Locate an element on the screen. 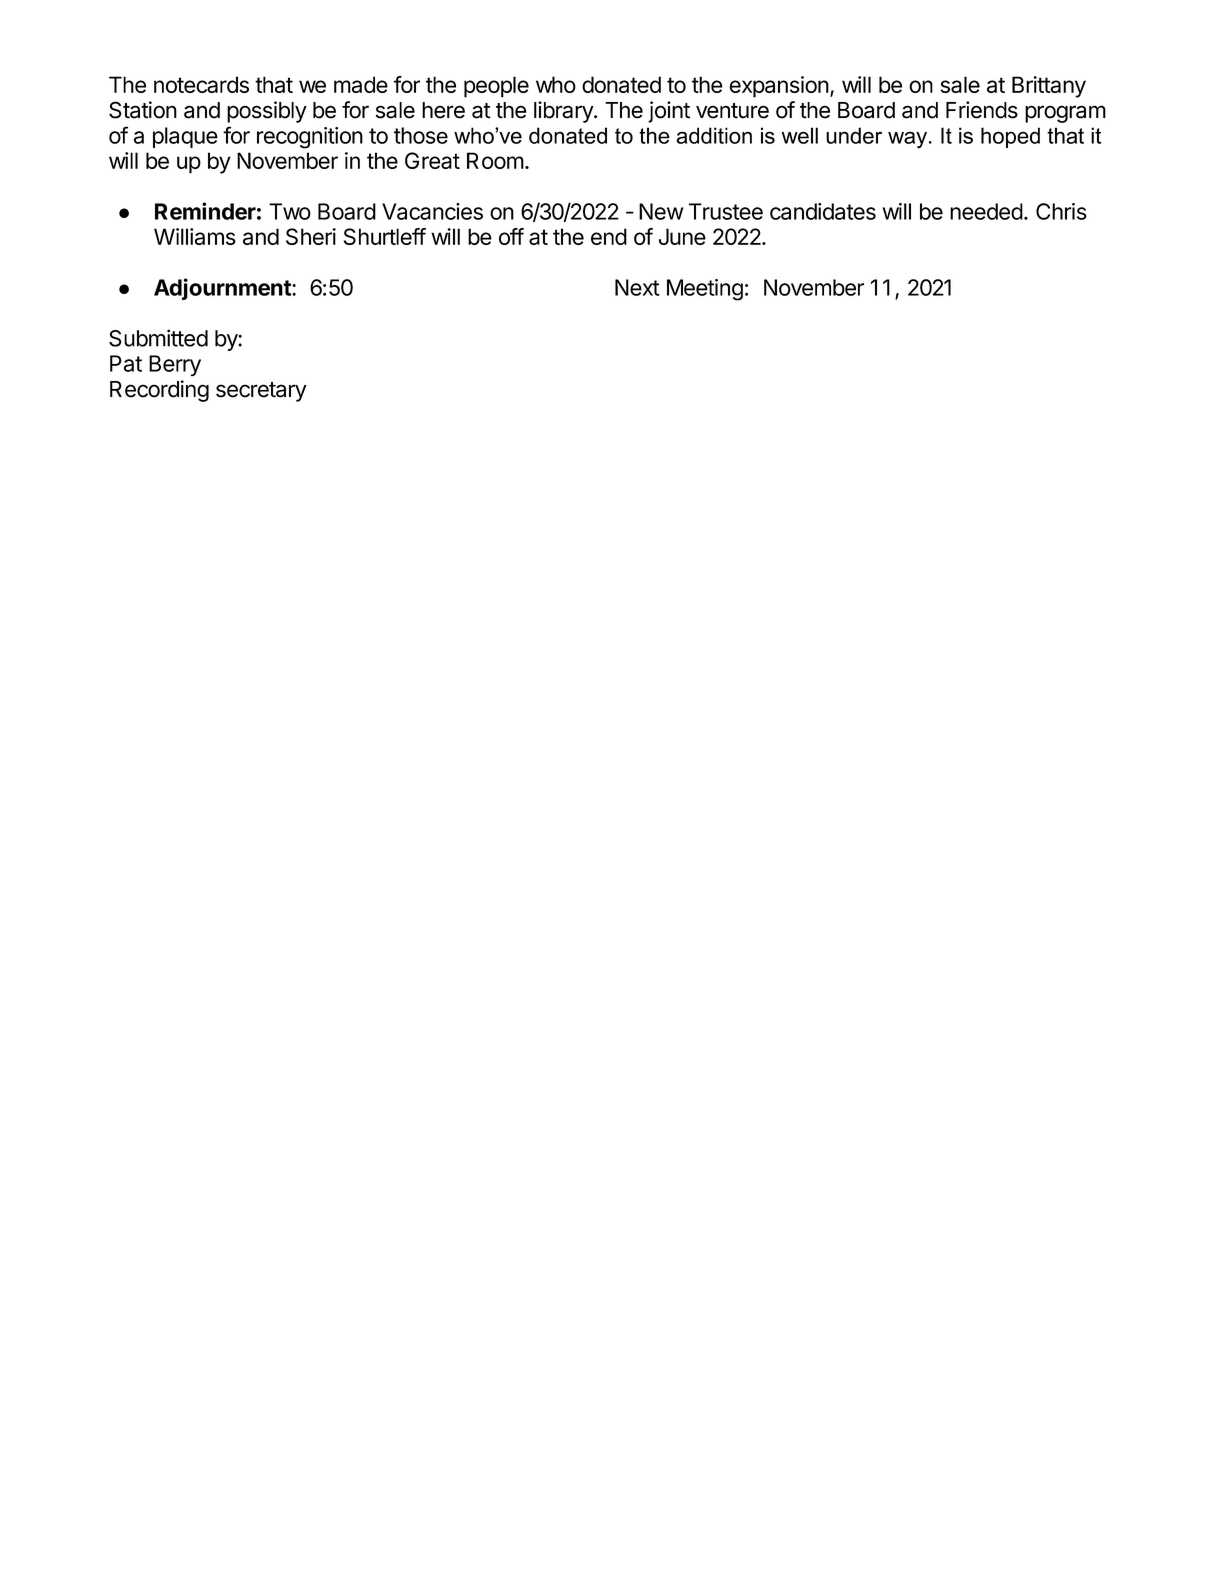  needed is located at coordinates (986, 211).
